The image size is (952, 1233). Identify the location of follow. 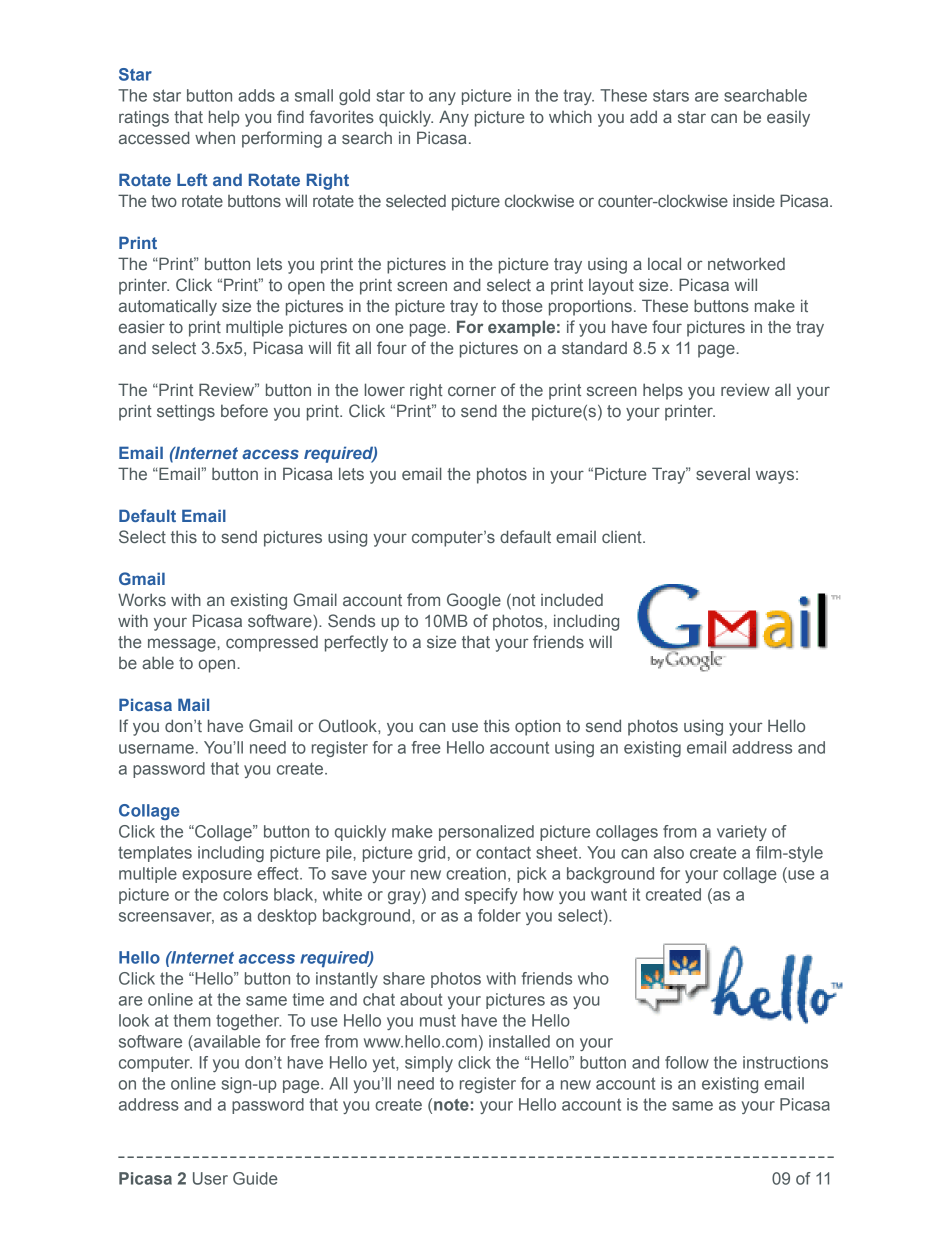
(687, 1062).
